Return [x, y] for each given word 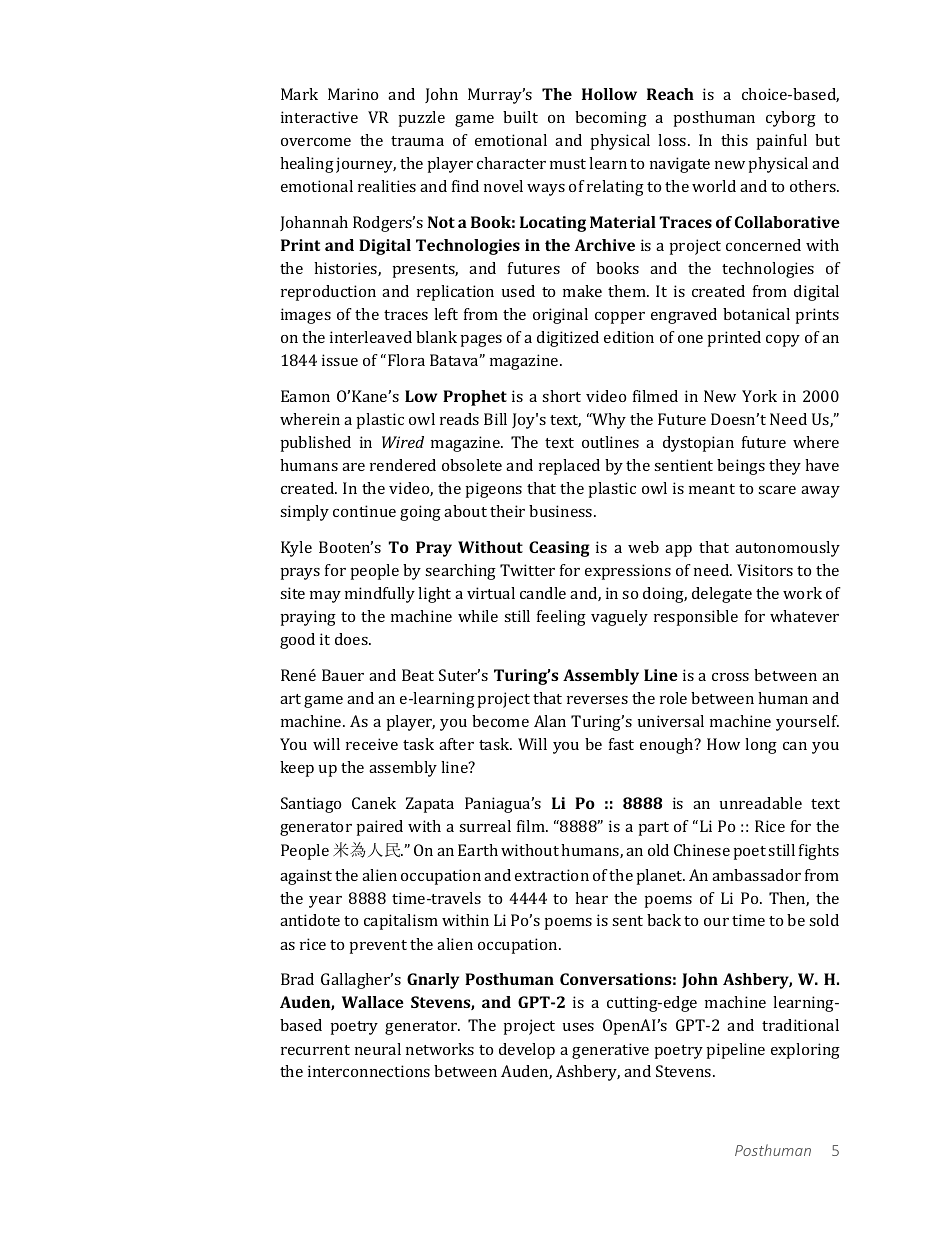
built [520, 117]
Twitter [527, 570]
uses [578, 1027]
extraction [552, 875]
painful [782, 142]
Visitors [765, 570]
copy [783, 341]
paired [380, 828]
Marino [353, 94]
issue [340, 360]
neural [378, 1049]
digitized [568, 339]
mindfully [380, 595]
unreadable [761, 803]
